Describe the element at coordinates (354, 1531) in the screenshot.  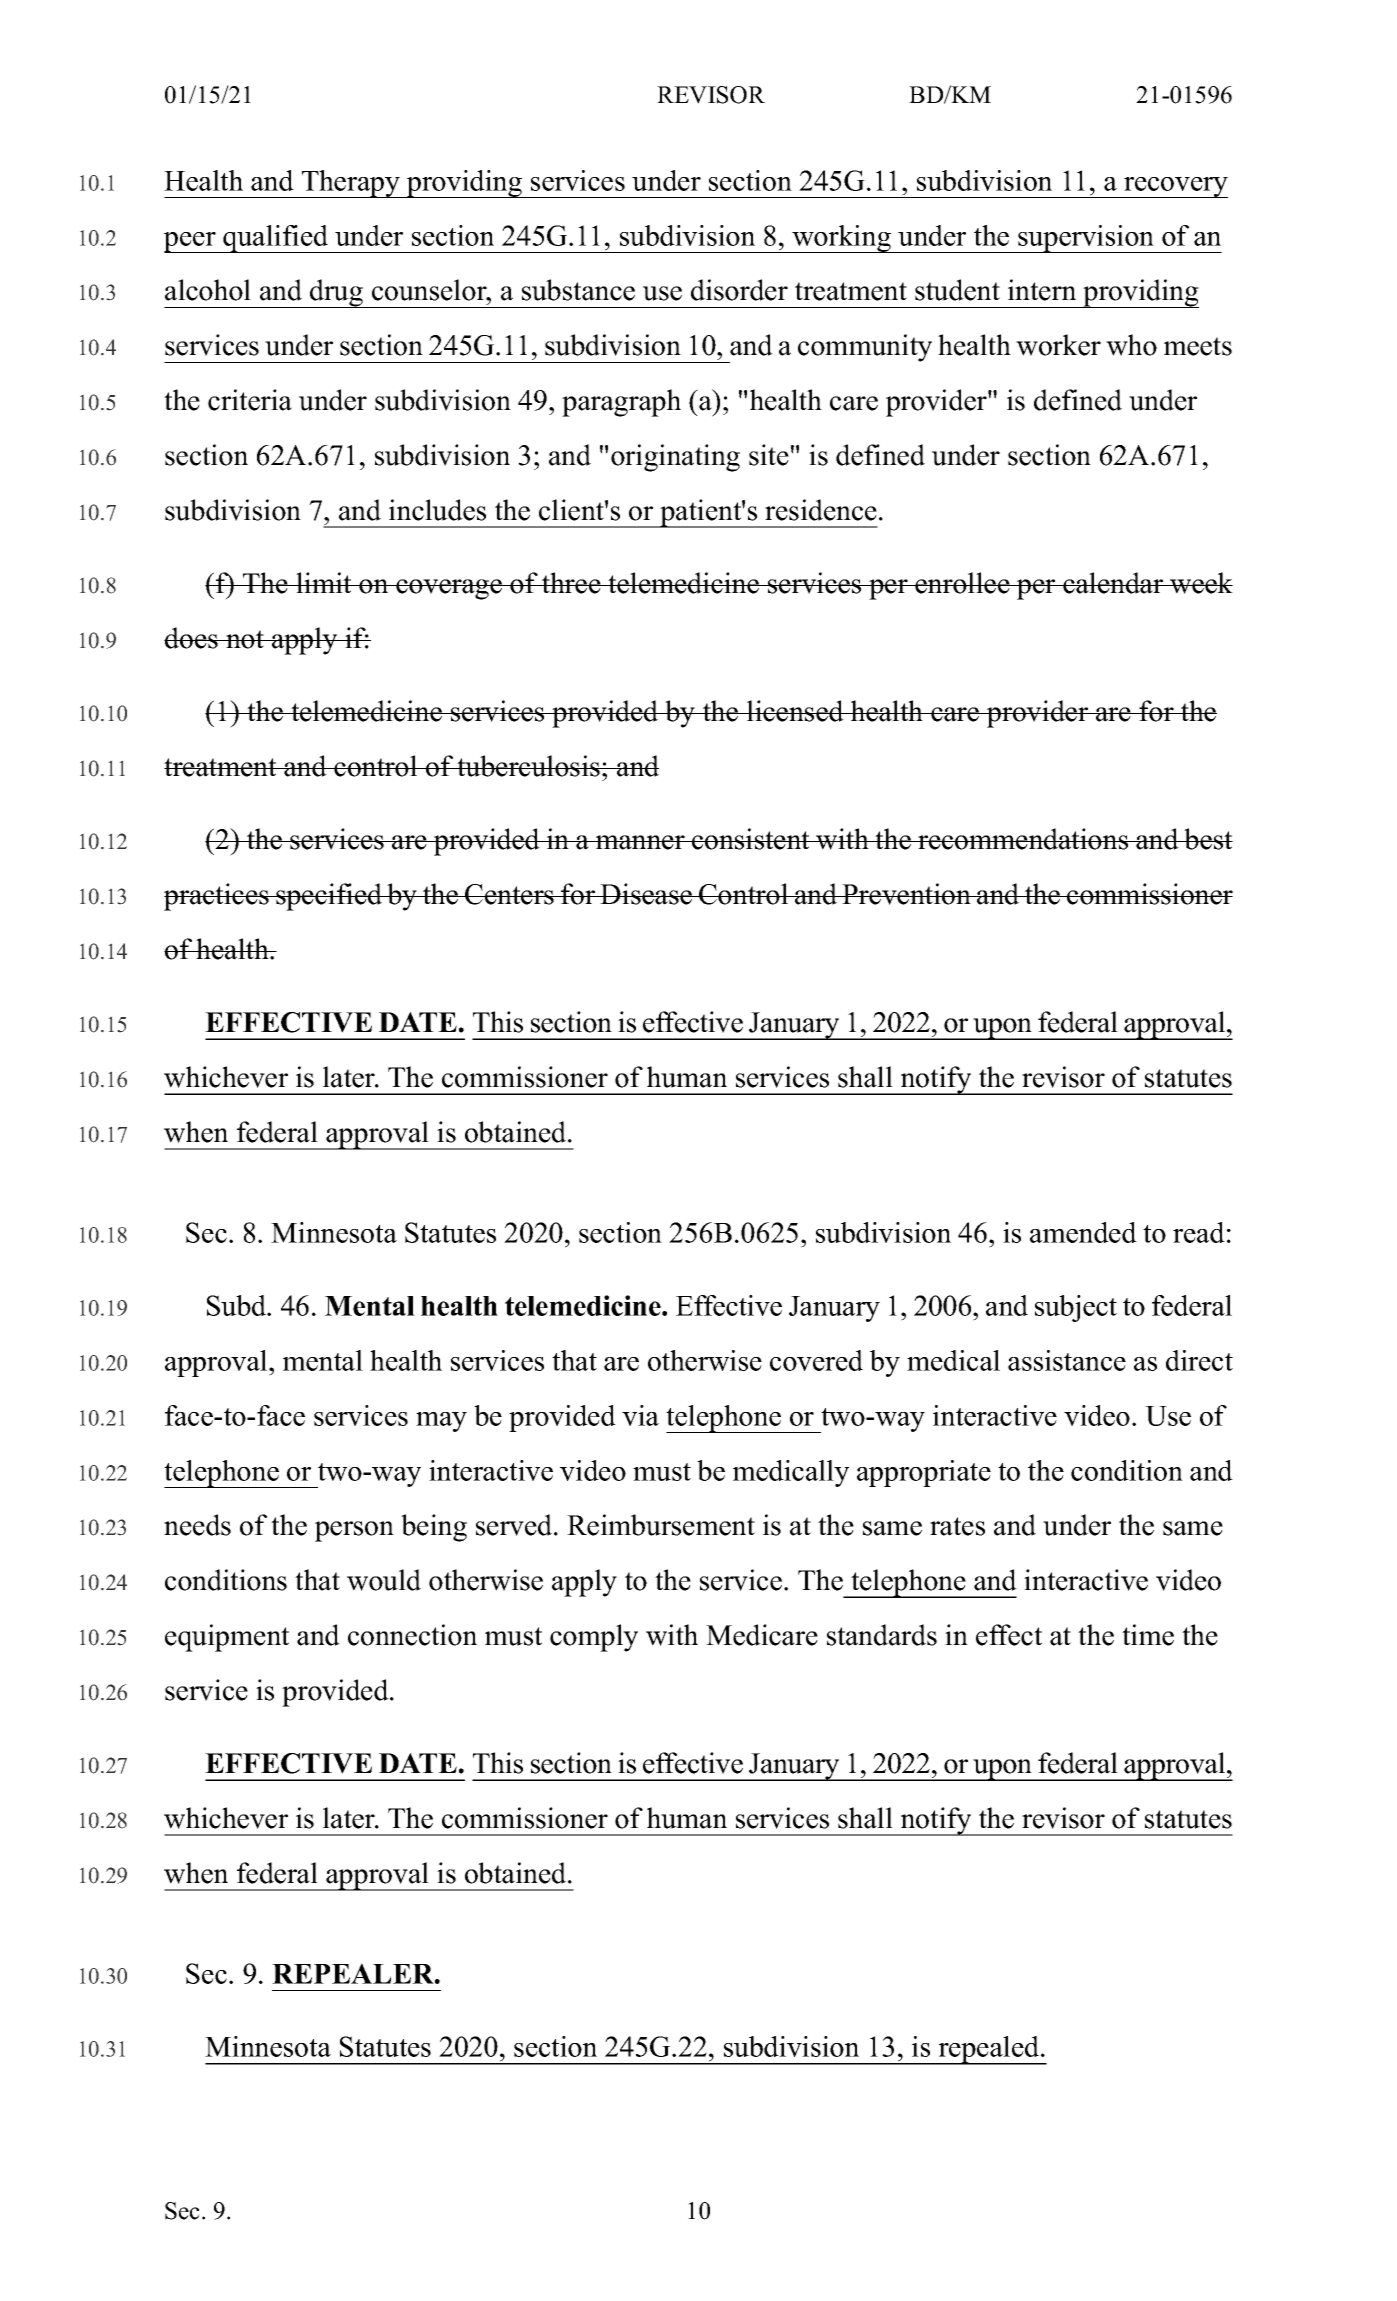
I see `person` at that location.
